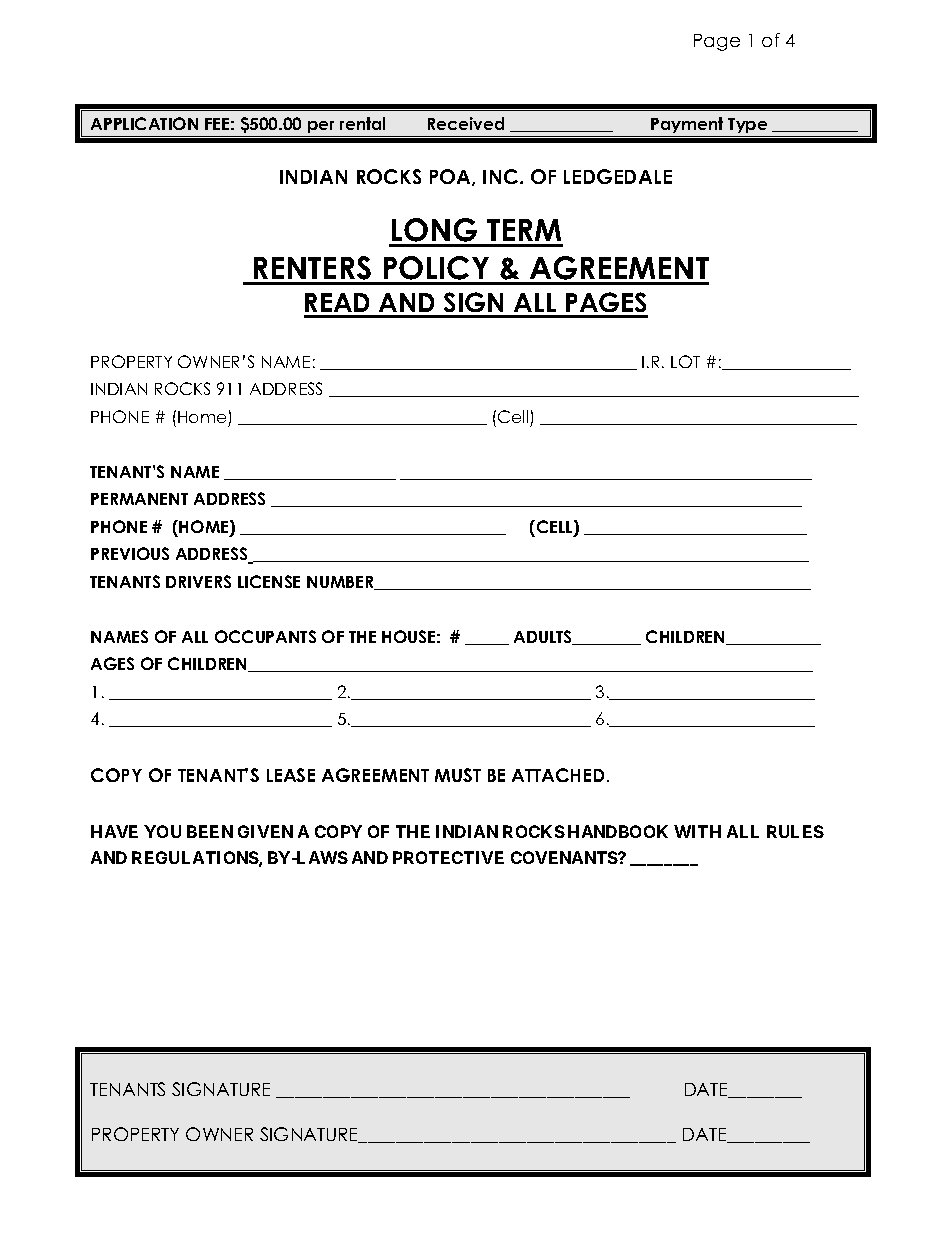 This screenshot has height=1233, width=952. Describe the element at coordinates (130, 553) in the screenshot. I see `PREVIOUS` at that location.
